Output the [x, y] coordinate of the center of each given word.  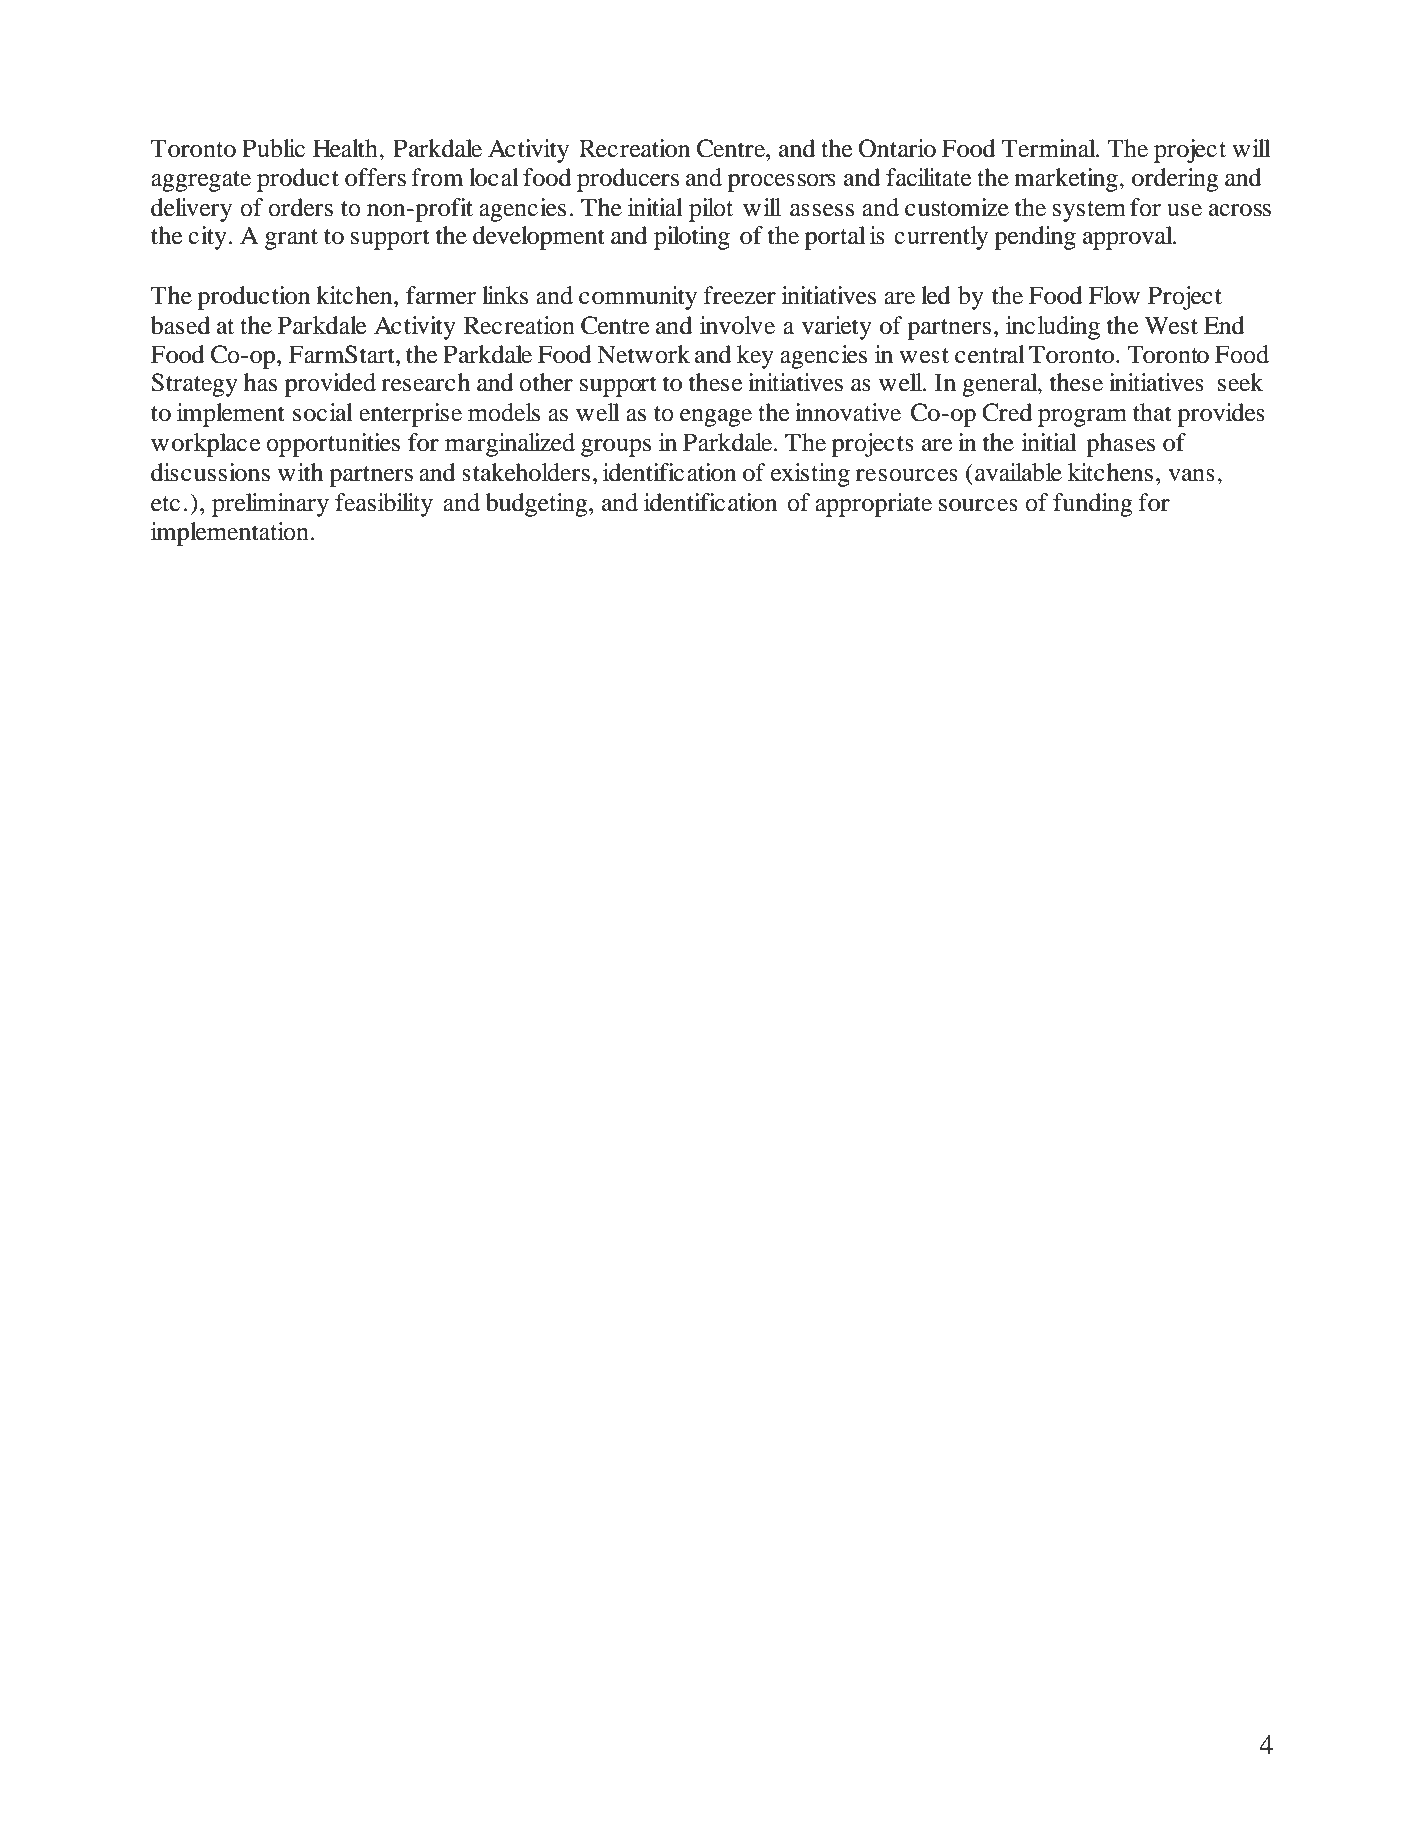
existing [810, 475]
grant [291, 239]
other [546, 382]
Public [273, 148]
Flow [1114, 295]
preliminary [270, 505]
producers [628, 180]
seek [1241, 382]
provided [330, 385]
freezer [740, 295]
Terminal [1049, 148]
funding [1093, 505]
